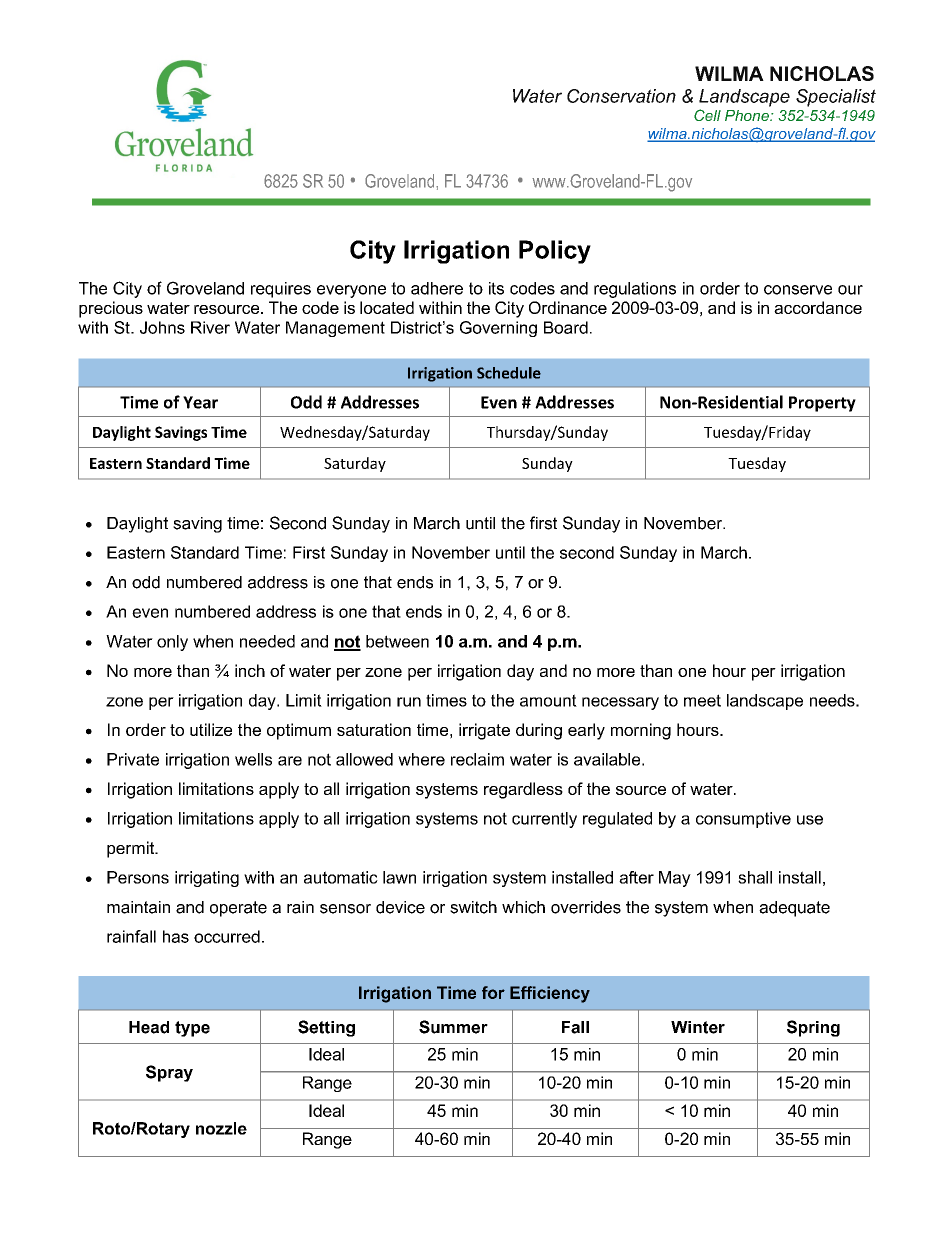 Image resolution: width=952 pixels, height=1233 pixels. Describe the element at coordinates (621, 96) in the page. I see `Conservation` at that location.
